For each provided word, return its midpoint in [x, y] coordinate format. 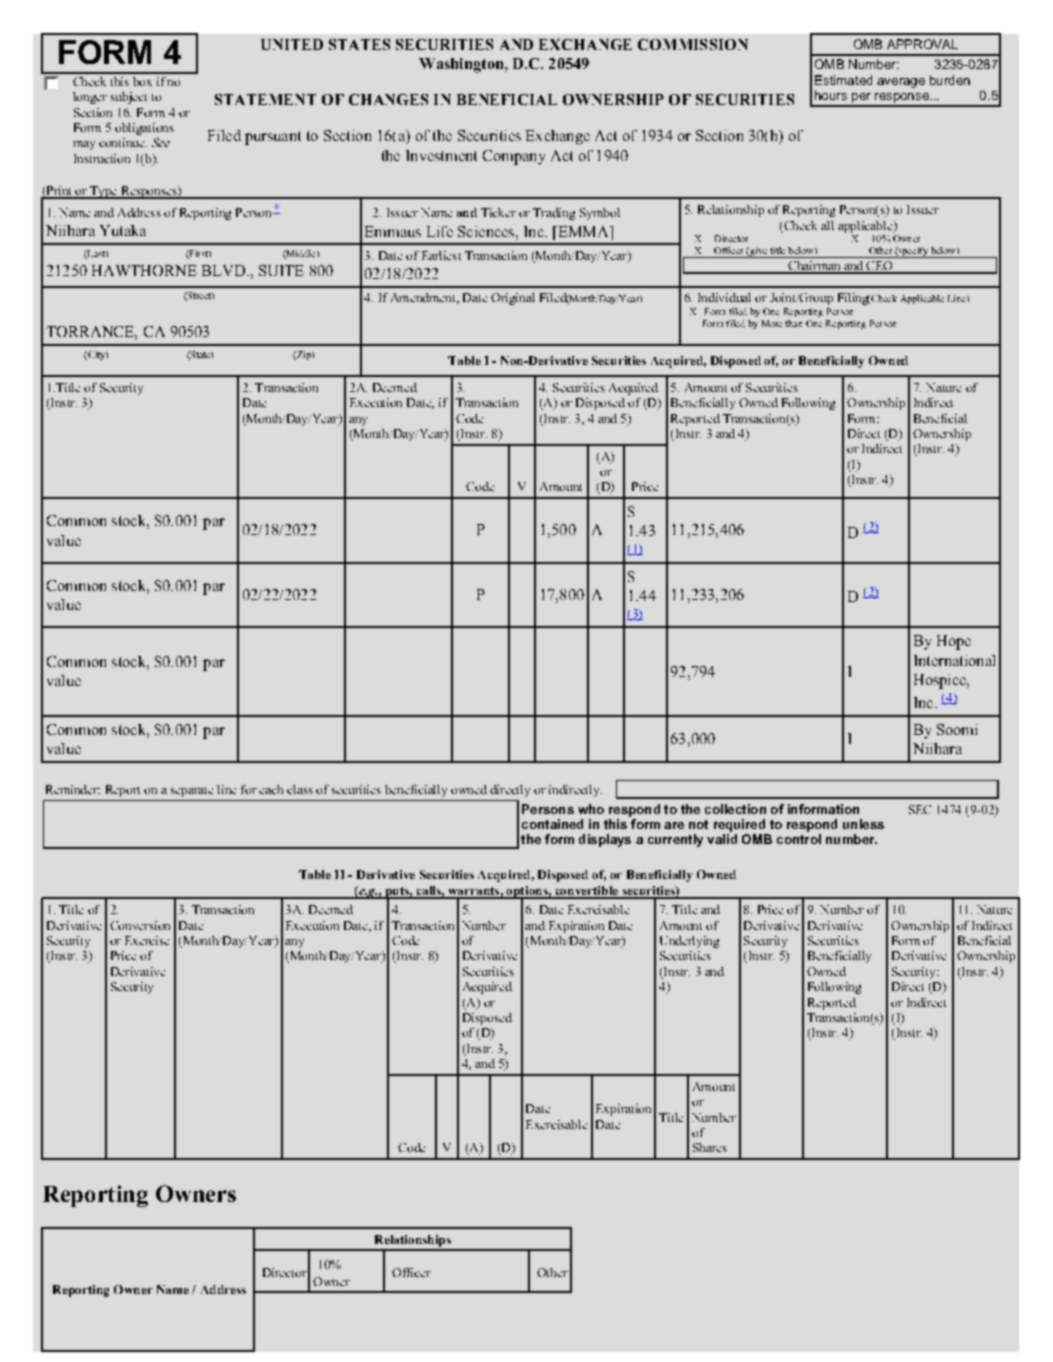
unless [863, 824]
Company [514, 157]
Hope [954, 642]
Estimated [843, 80]
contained [552, 824]
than [793, 323]
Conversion [140, 925]
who [591, 809]
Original [513, 299]
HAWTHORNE [144, 270]
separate [192, 792]
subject [129, 98]
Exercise [147, 940]
